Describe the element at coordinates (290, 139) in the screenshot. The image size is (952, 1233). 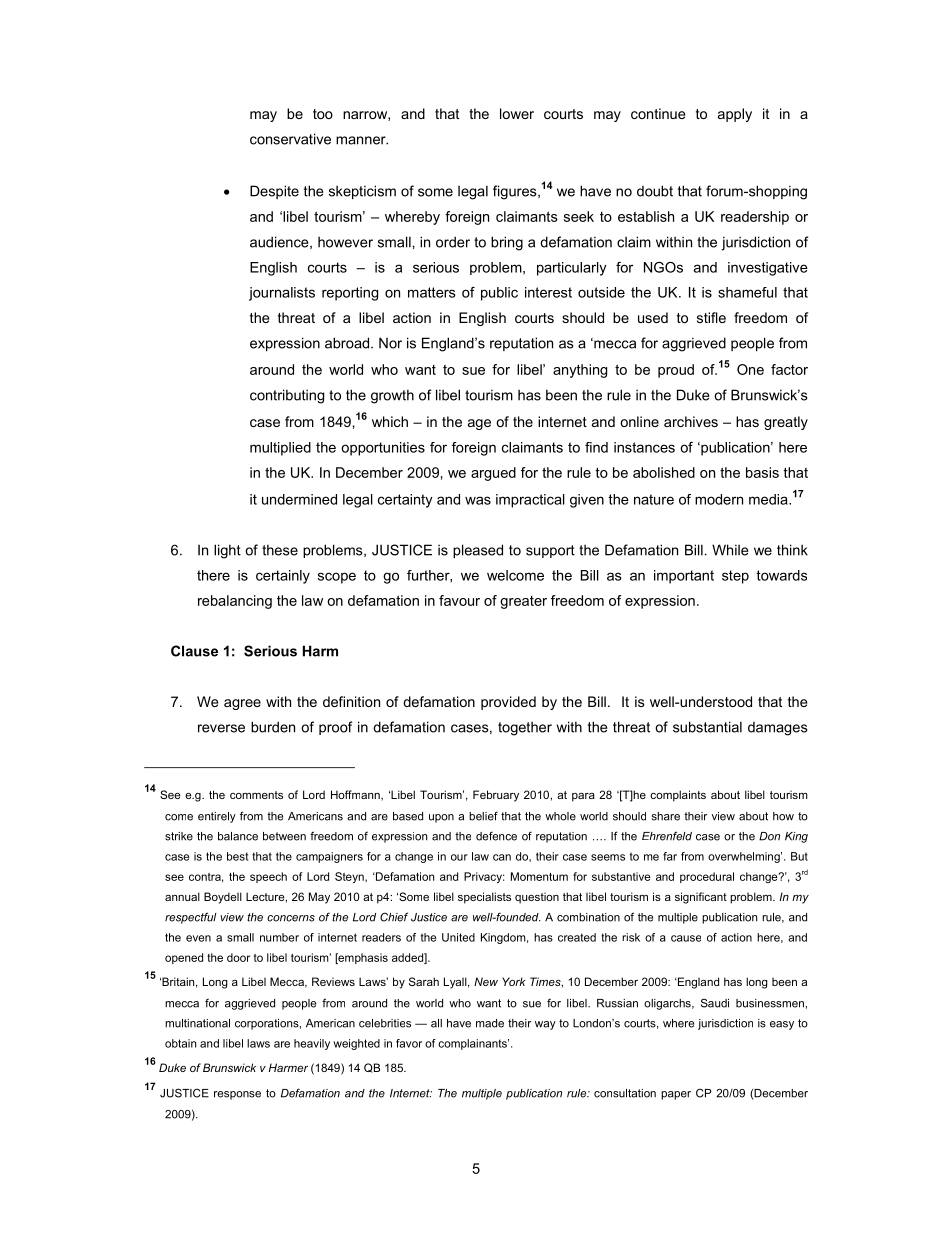
I see `conservative` at that location.
